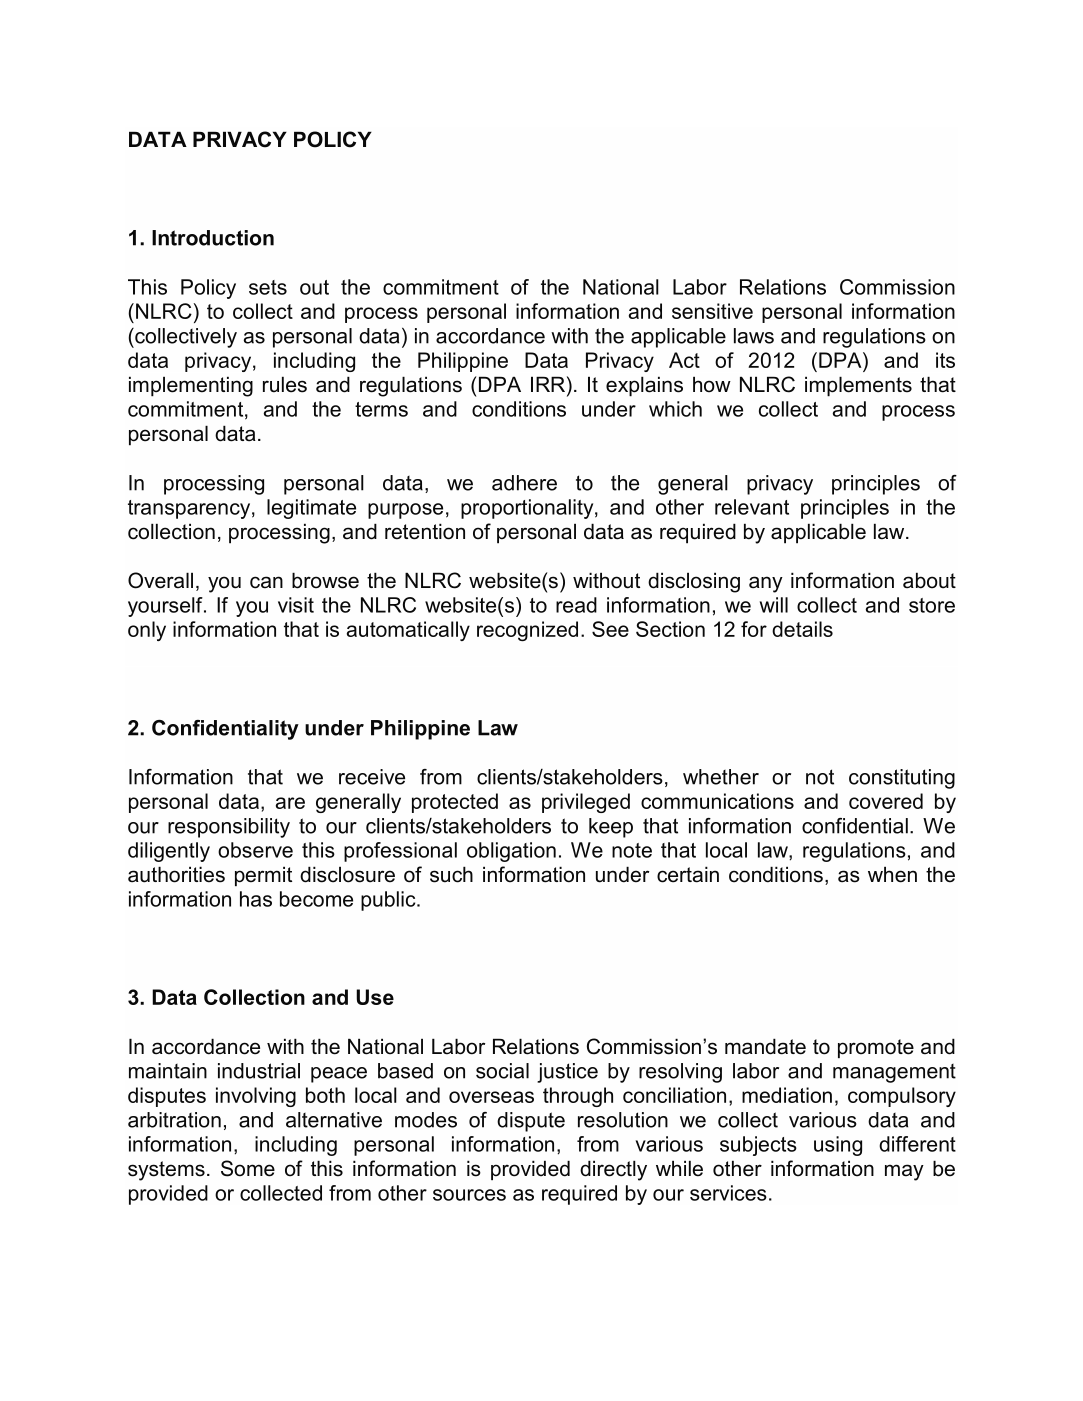 The image size is (1083, 1401). Describe the element at coordinates (838, 1146) in the screenshot. I see `using` at that location.
